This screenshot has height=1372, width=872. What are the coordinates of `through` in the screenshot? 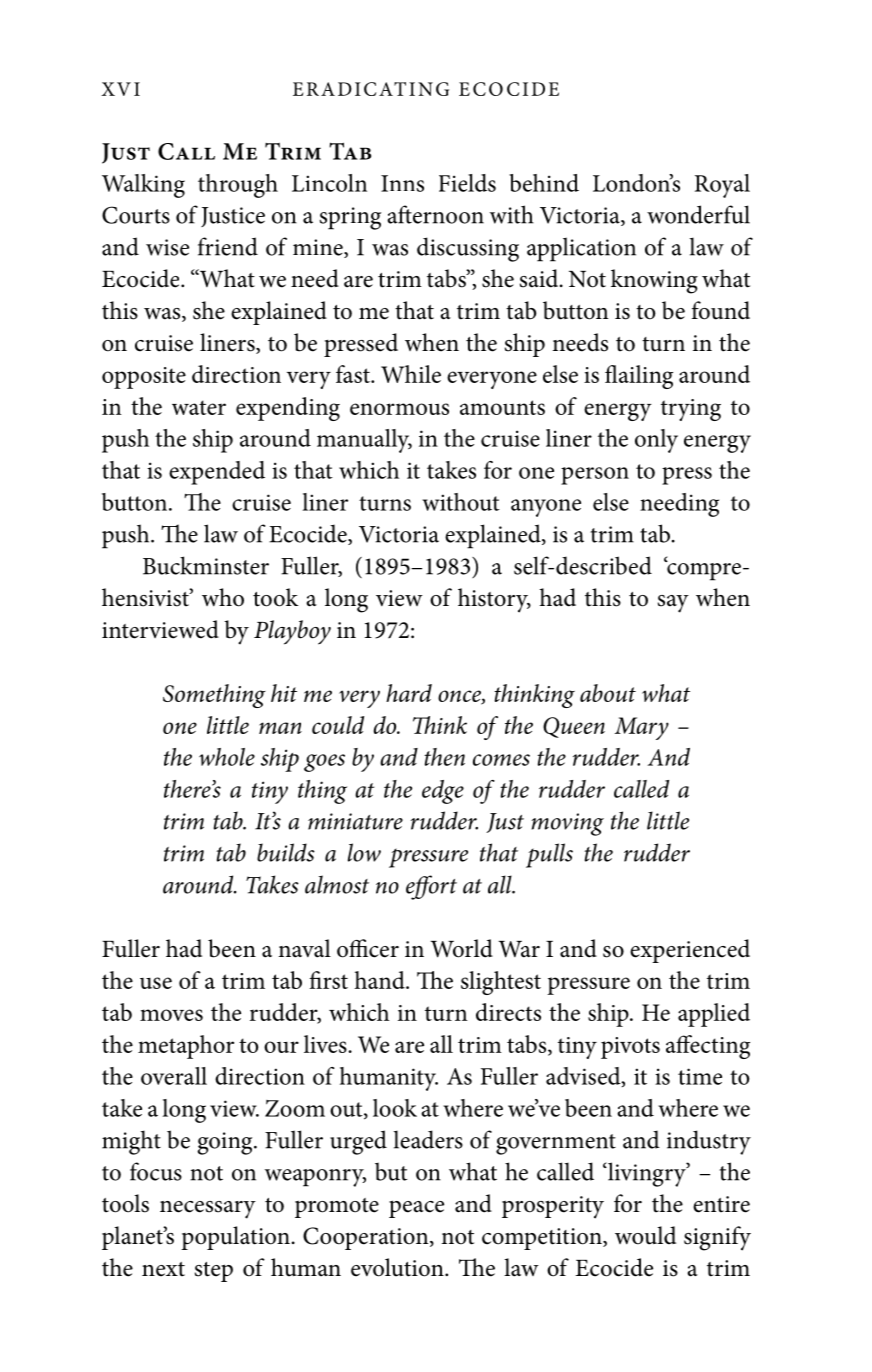 It's located at (238, 186).
